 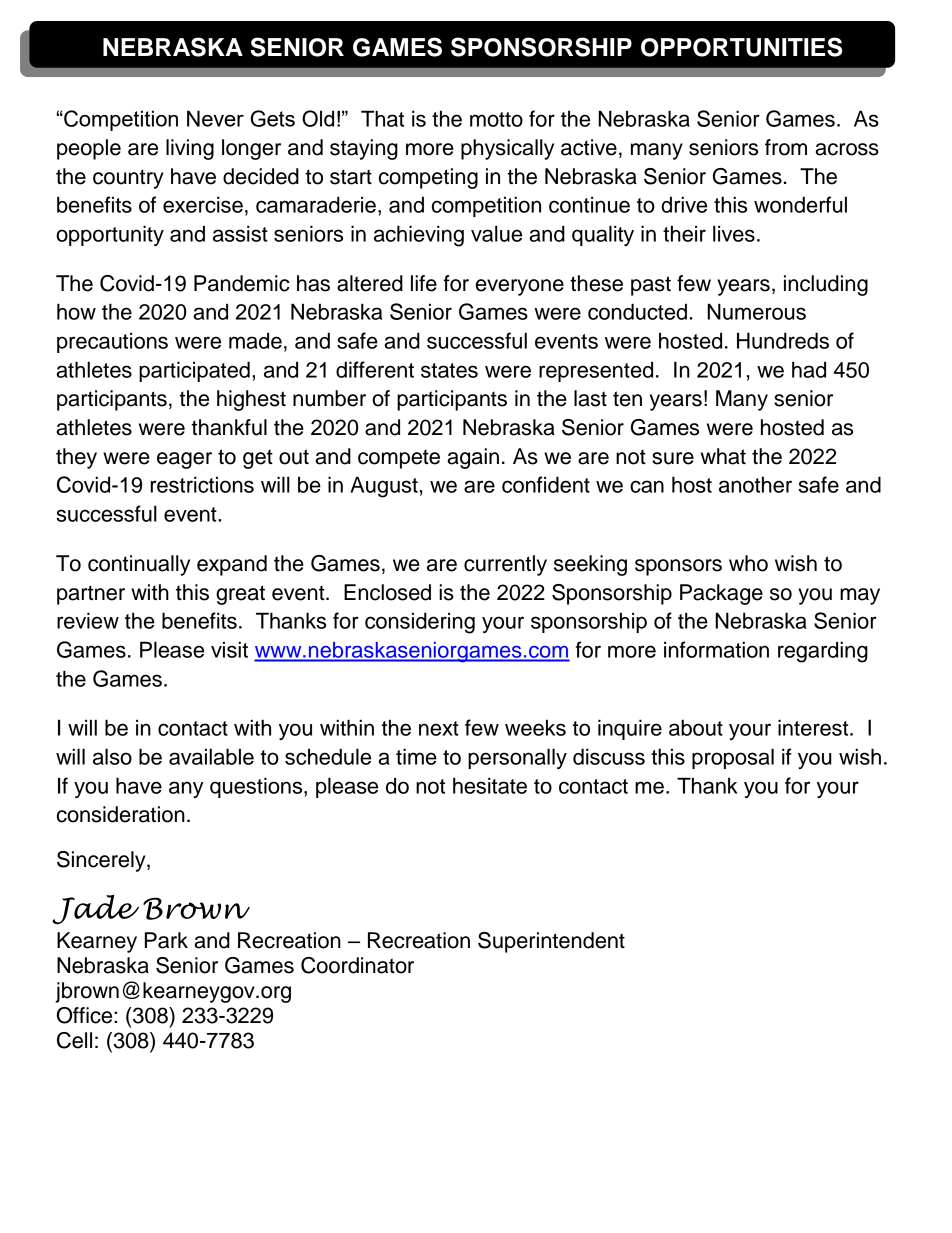 What do you see at coordinates (74, 1040) in the page?
I see `Cell` at bounding box center [74, 1040].
